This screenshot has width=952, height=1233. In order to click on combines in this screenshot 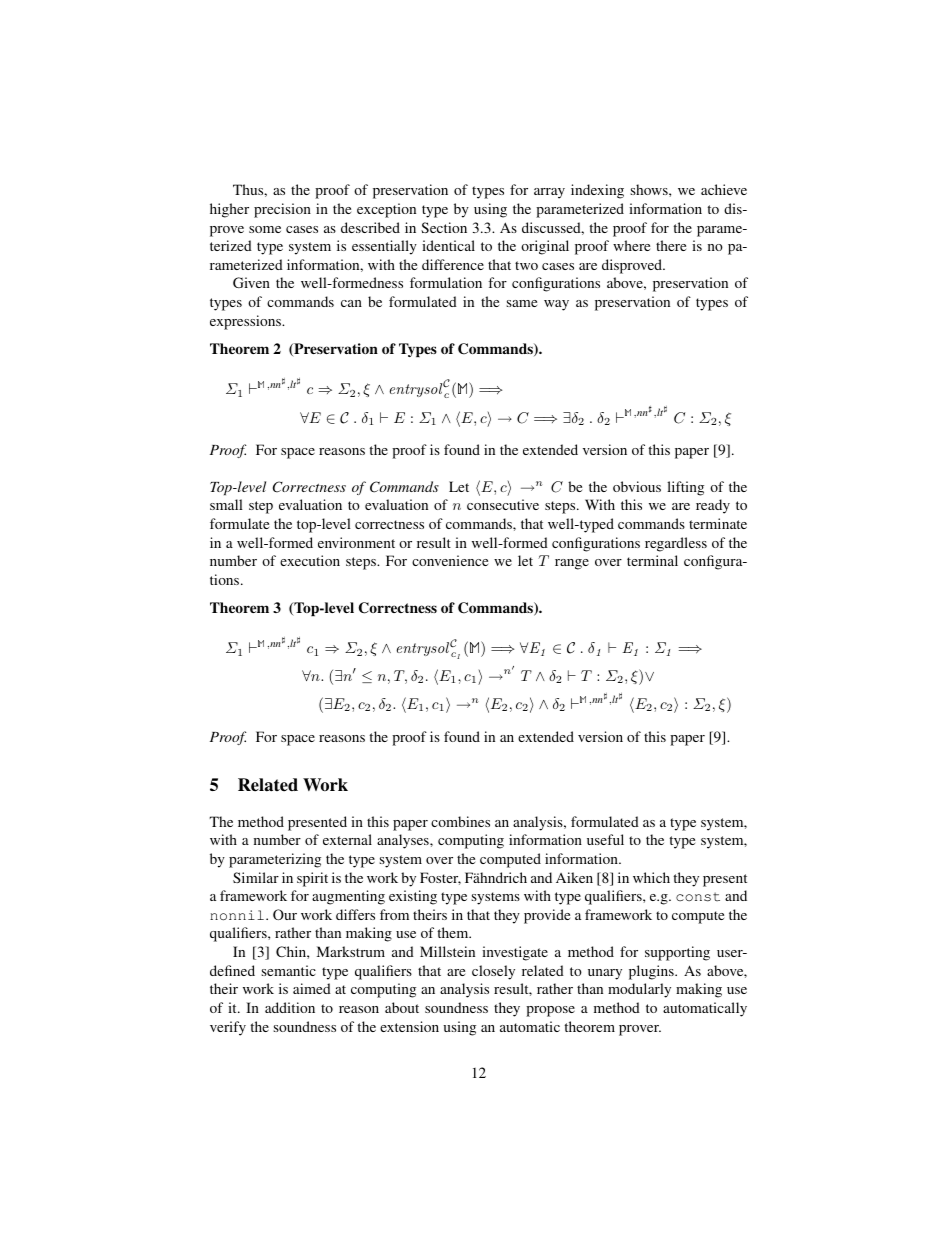, I will do `click(460, 821)`.
